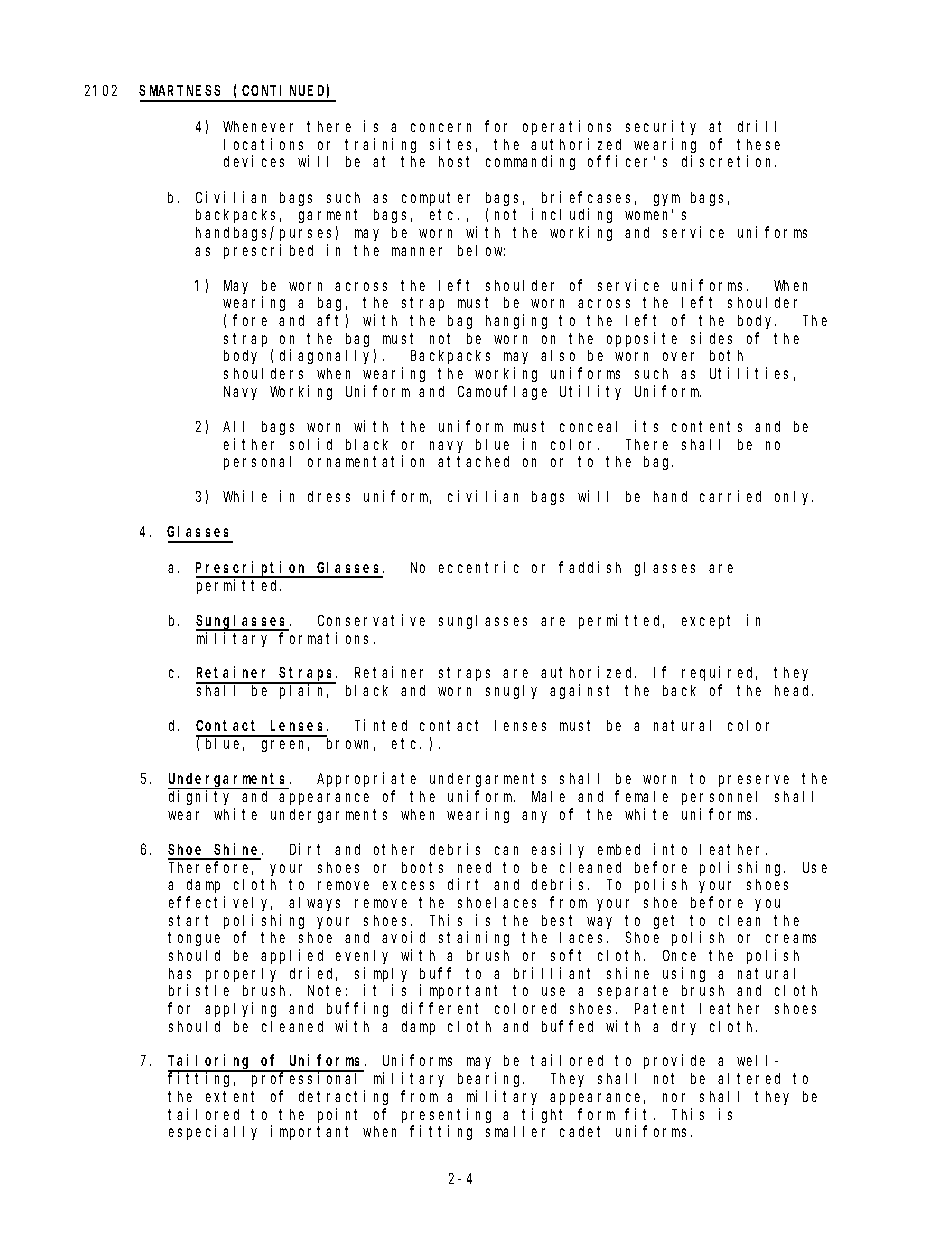  What do you see at coordinates (794, 498) in the document?
I see `only` at bounding box center [794, 498].
